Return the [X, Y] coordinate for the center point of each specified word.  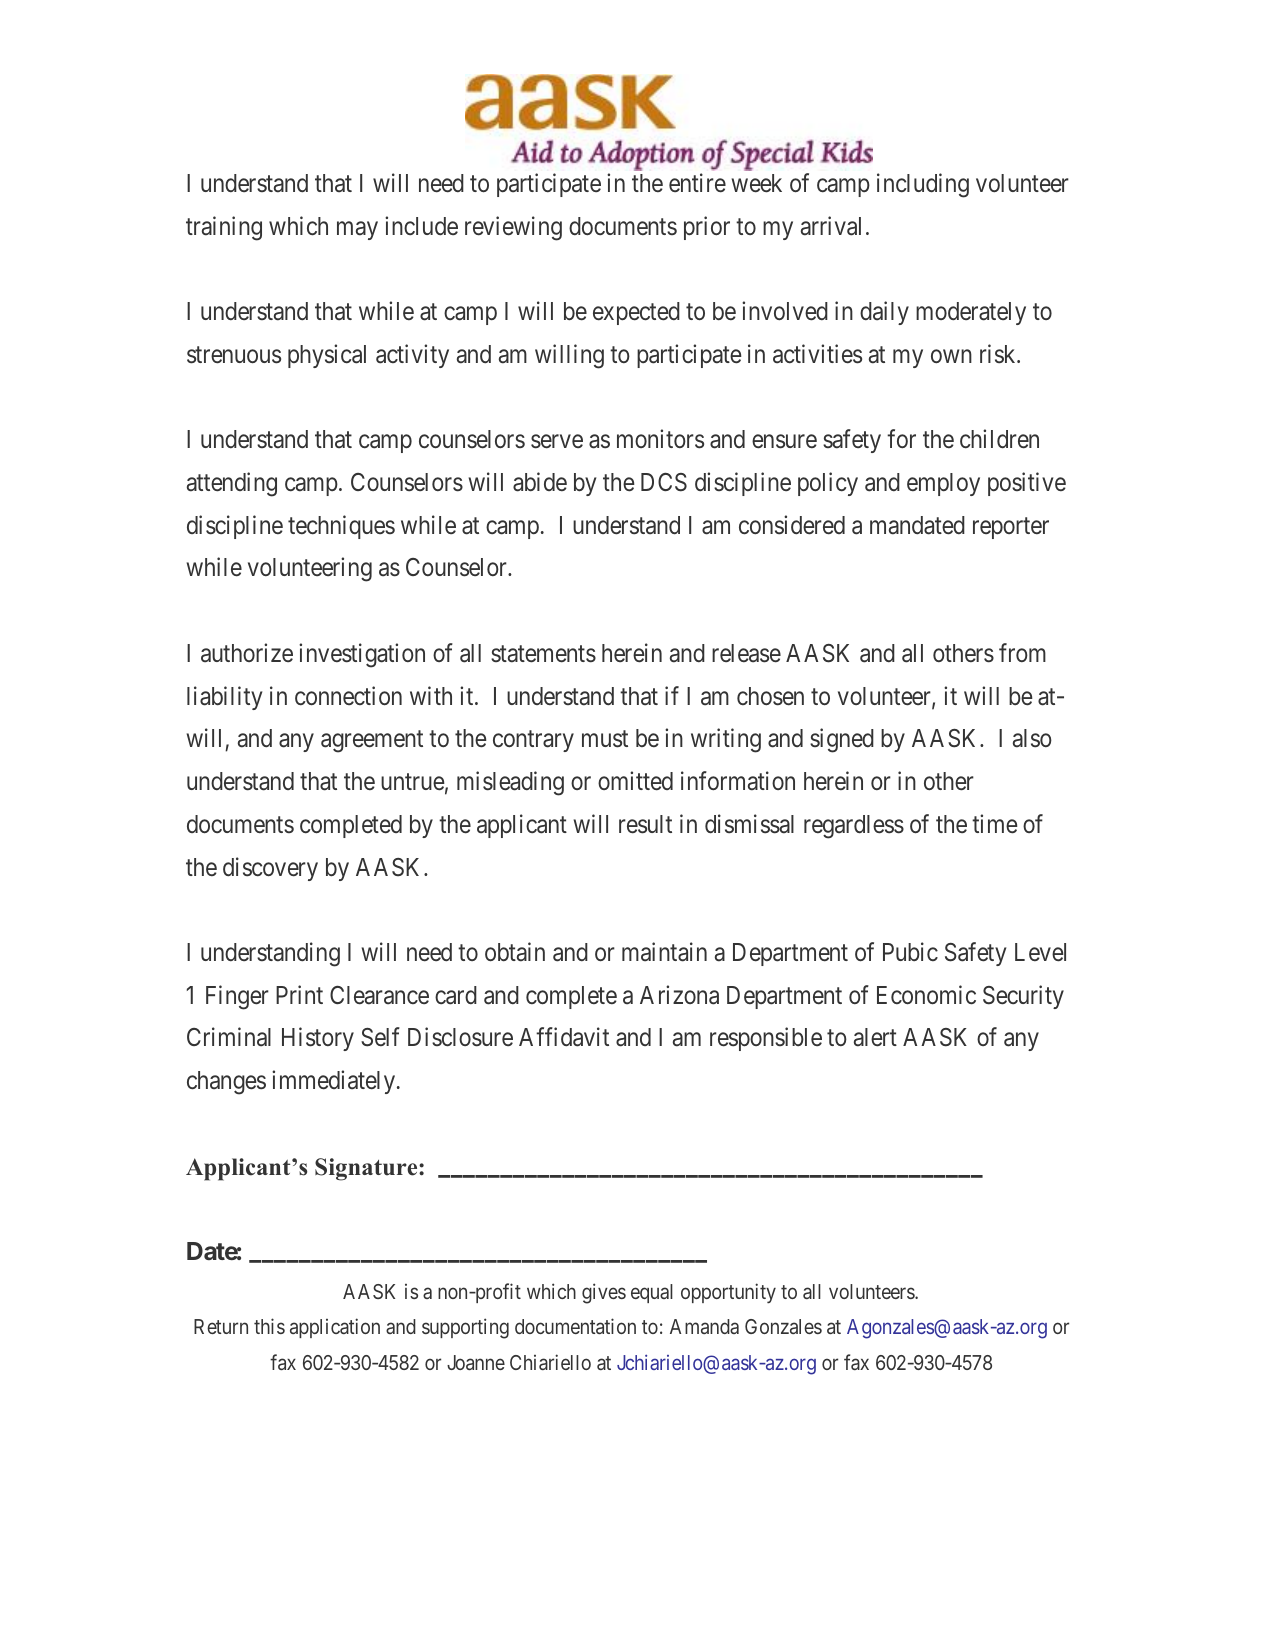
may [357, 230]
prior [707, 228]
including [923, 185]
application [335, 1328]
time [995, 824]
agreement [372, 742]
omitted [635, 781]
